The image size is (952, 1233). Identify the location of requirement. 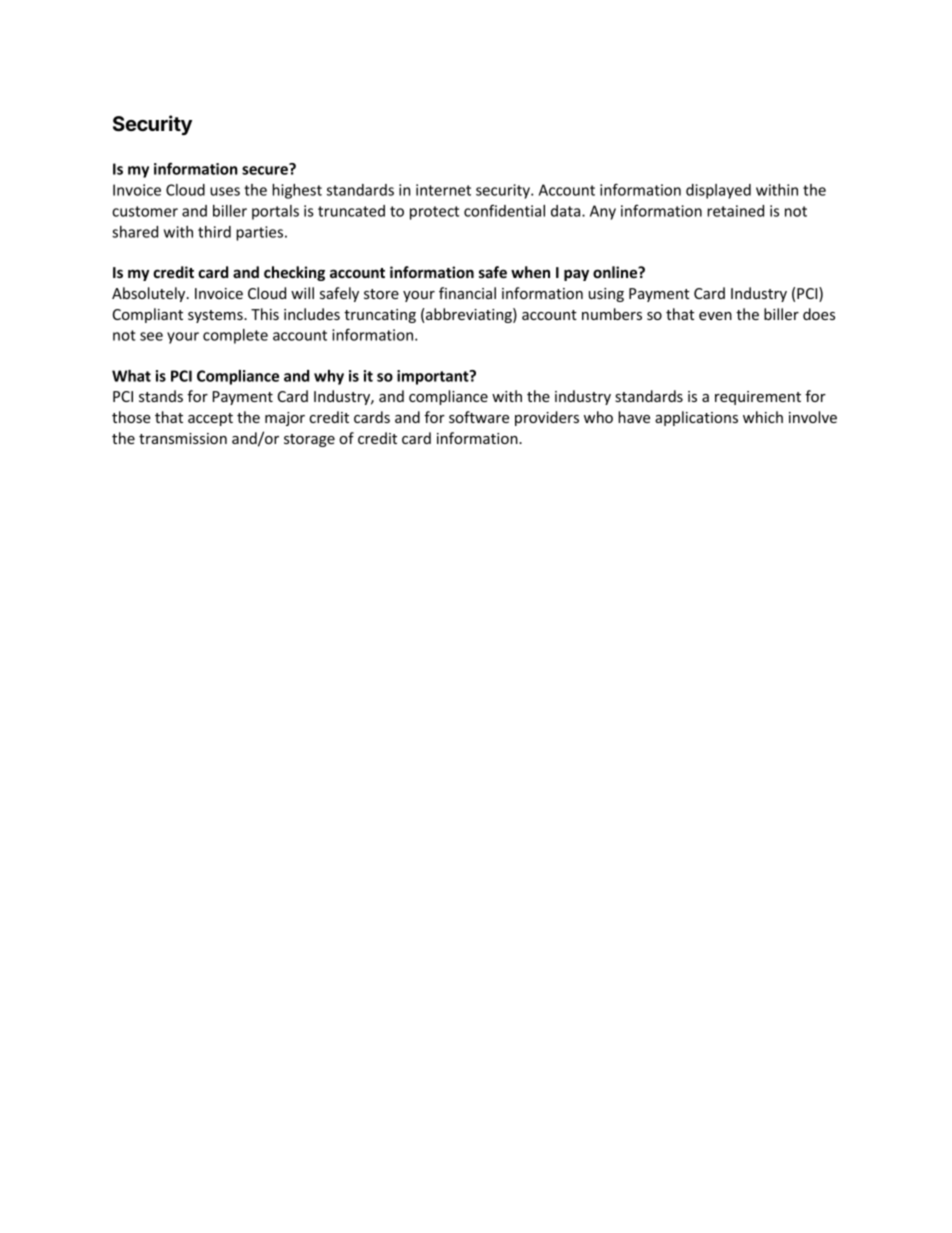
(758, 398).
